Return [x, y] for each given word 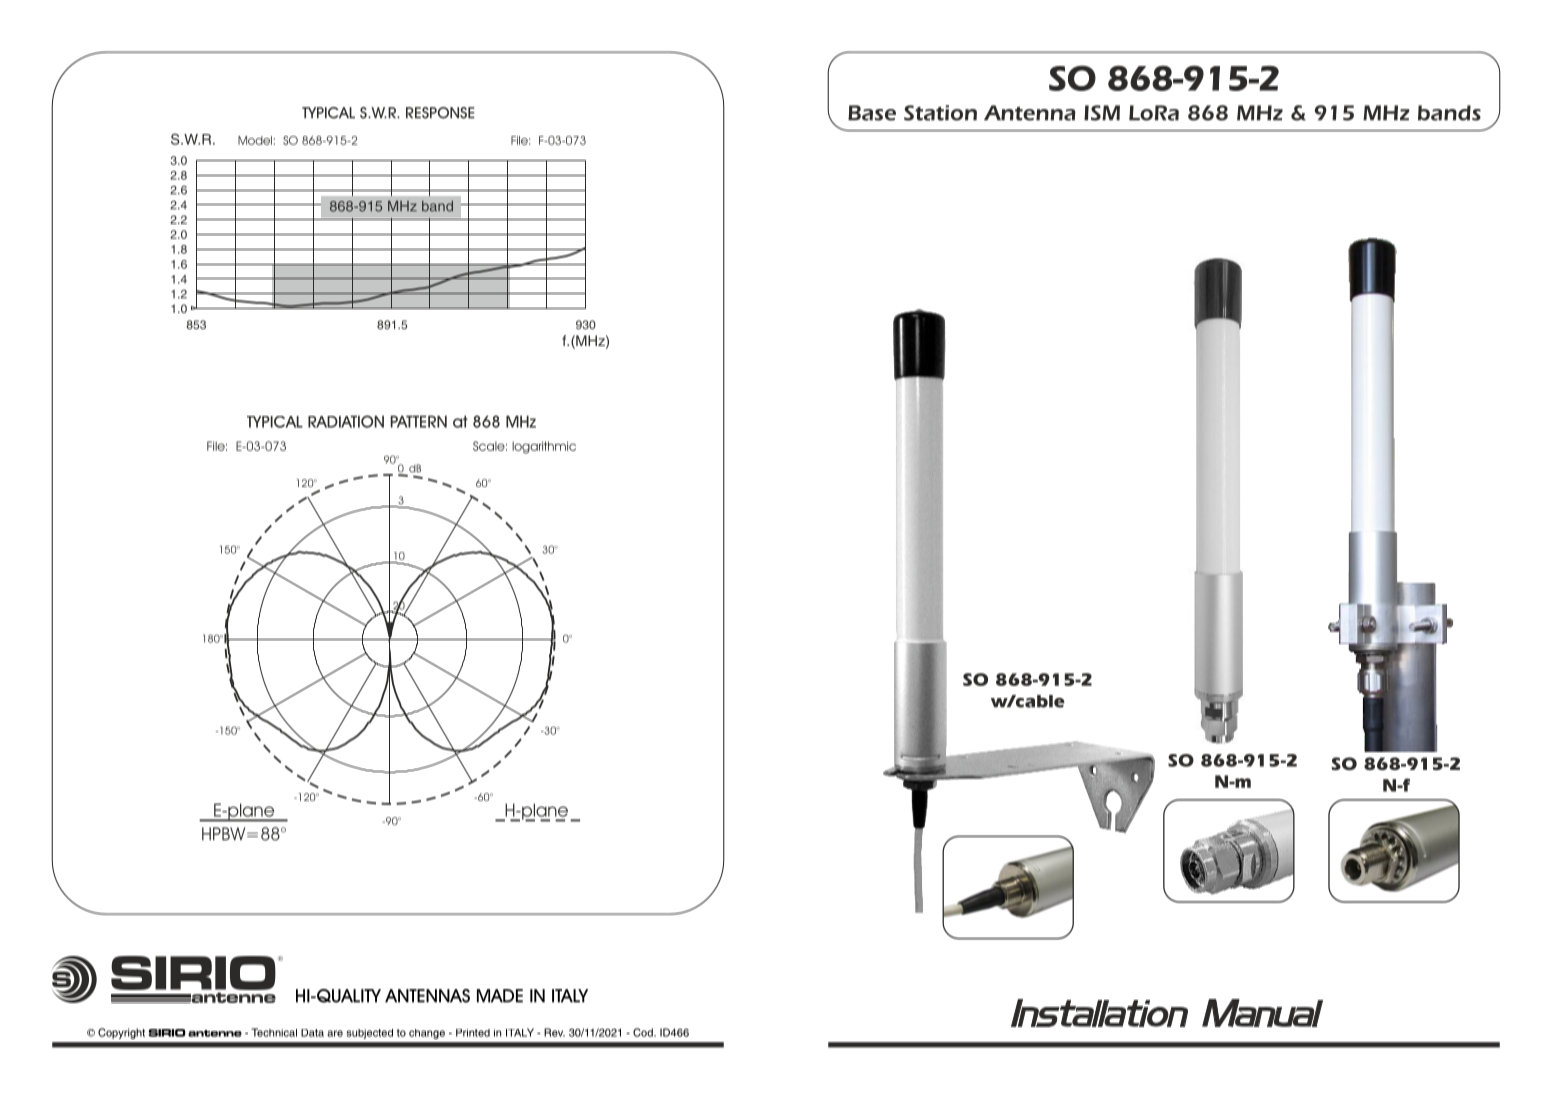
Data [312, 1033]
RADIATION [346, 421]
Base [872, 113]
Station [940, 113]
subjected [370, 1034]
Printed [473, 1033]
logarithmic [544, 447]
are [335, 1033]
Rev [554, 1032]
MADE [500, 996]
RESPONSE [440, 113]
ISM [1102, 113]
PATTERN [419, 421]
